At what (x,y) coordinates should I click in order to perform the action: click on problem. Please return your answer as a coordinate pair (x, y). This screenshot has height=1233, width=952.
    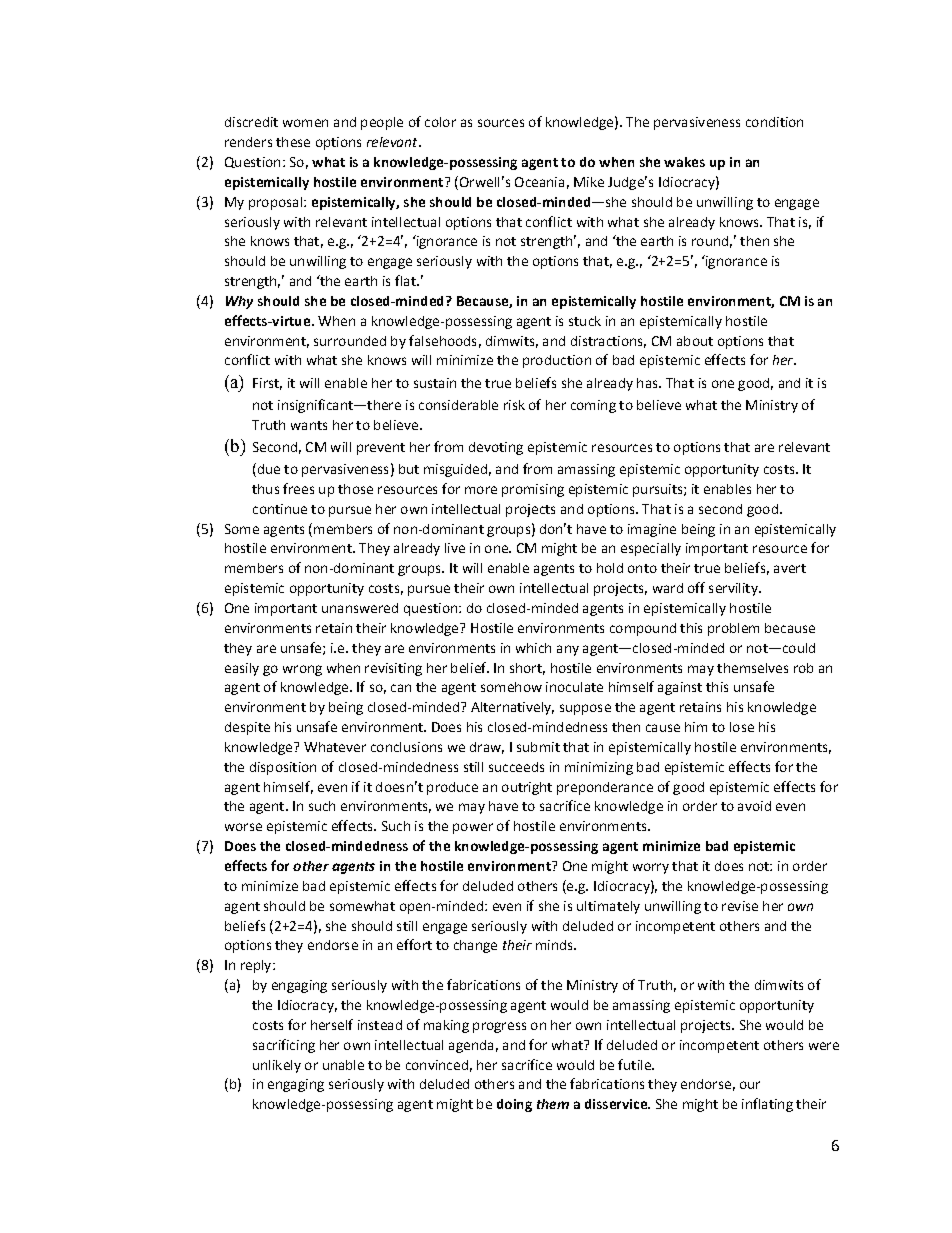
    Looking at the image, I should click on (733, 629).
